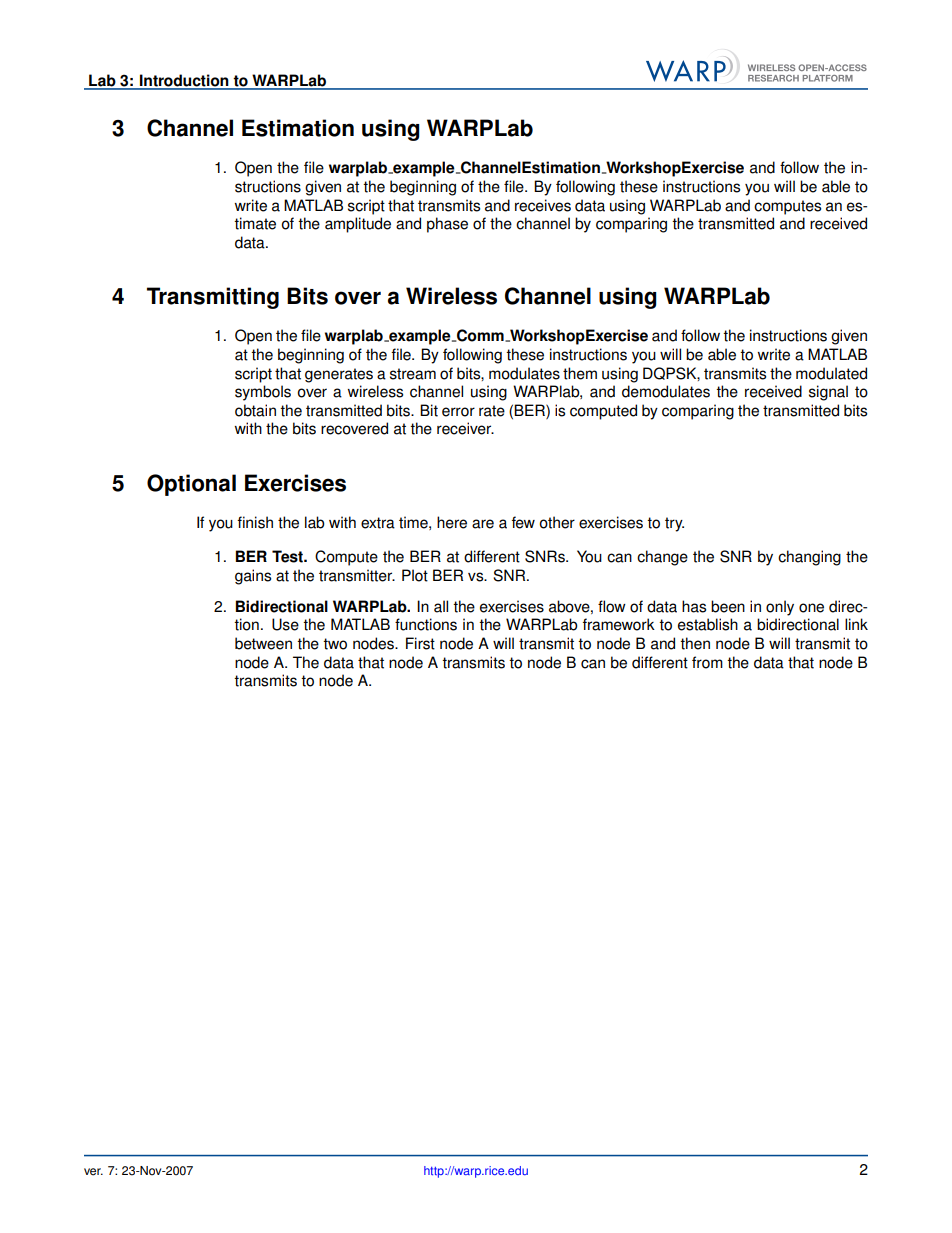  What do you see at coordinates (543, 205) in the screenshot?
I see `receives` at bounding box center [543, 205].
